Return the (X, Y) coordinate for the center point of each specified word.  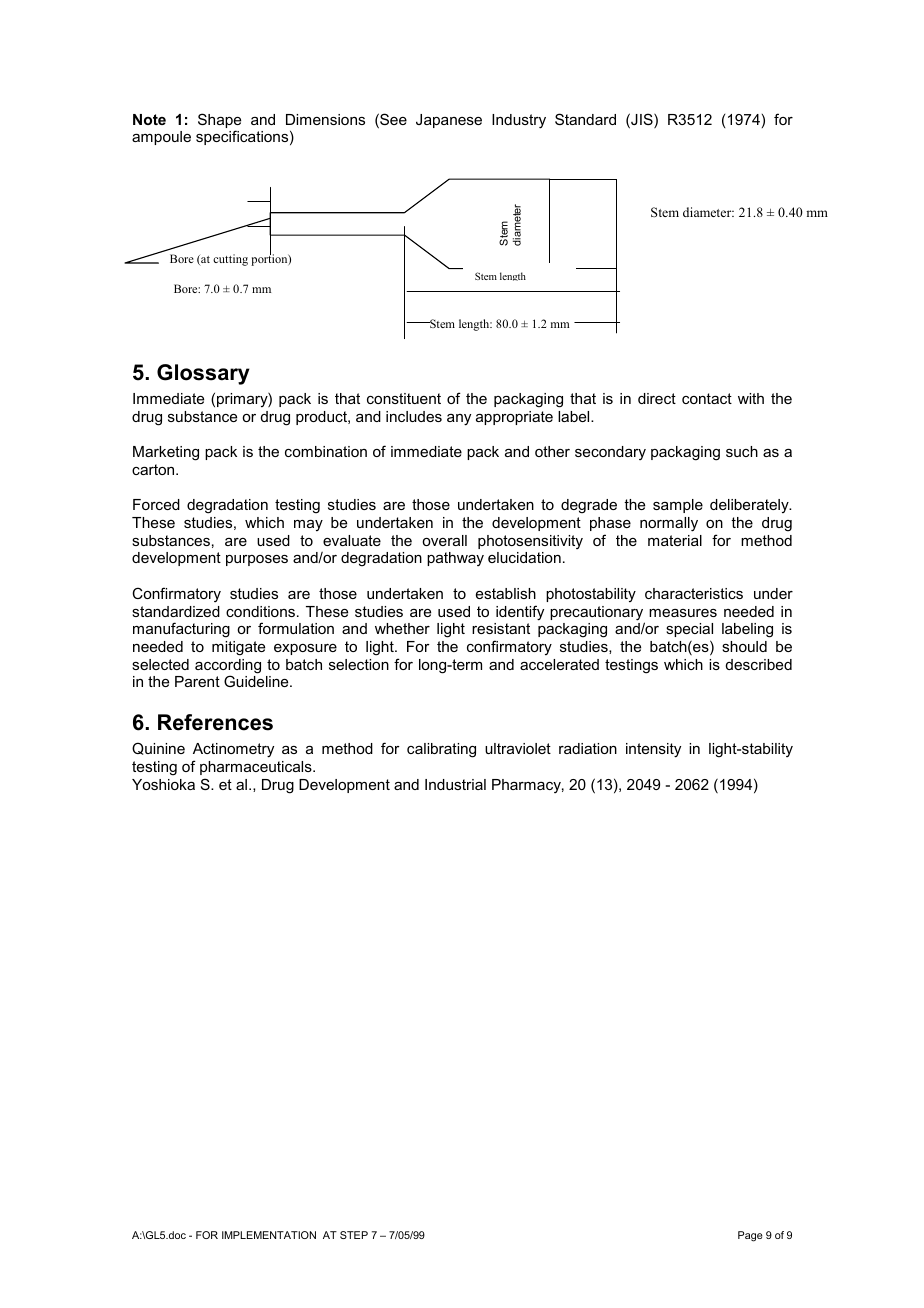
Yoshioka (163, 784)
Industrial (455, 784)
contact (707, 398)
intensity (653, 750)
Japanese (449, 121)
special (689, 630)
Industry (519, 121)
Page (750, 1236)
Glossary (203, 374)
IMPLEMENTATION (269, 1235)
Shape (219, 122)
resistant (501, 628)
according (228, 667)
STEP (354, 1235)
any (459, 420)
